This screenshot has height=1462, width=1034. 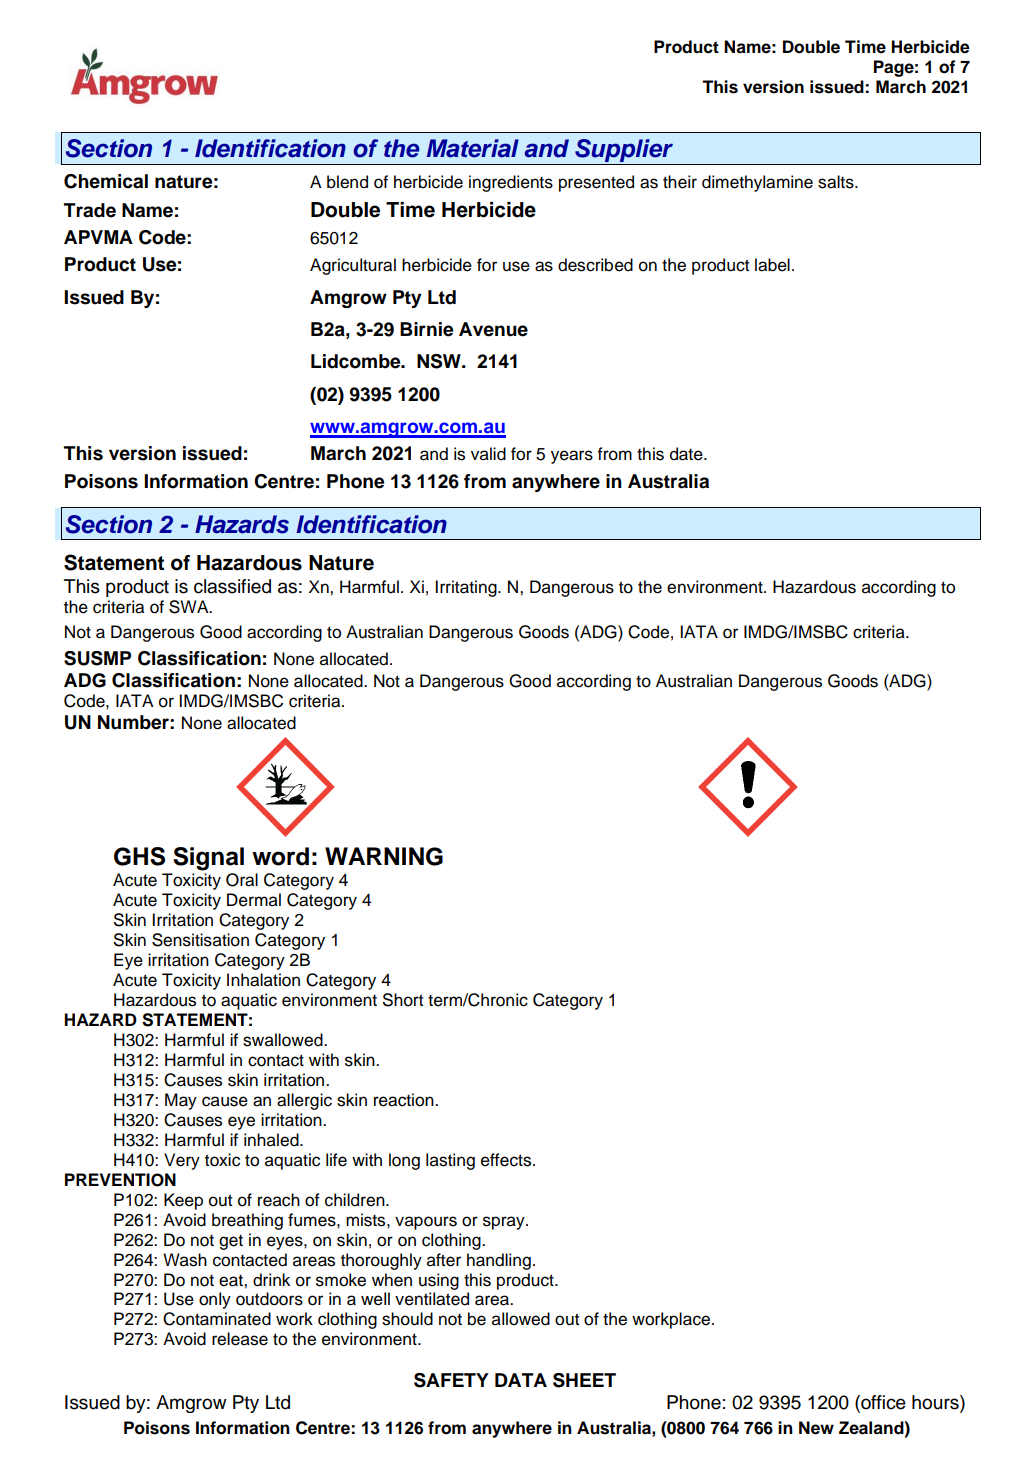 I want to click on valid, so click(x=488, y=454).
